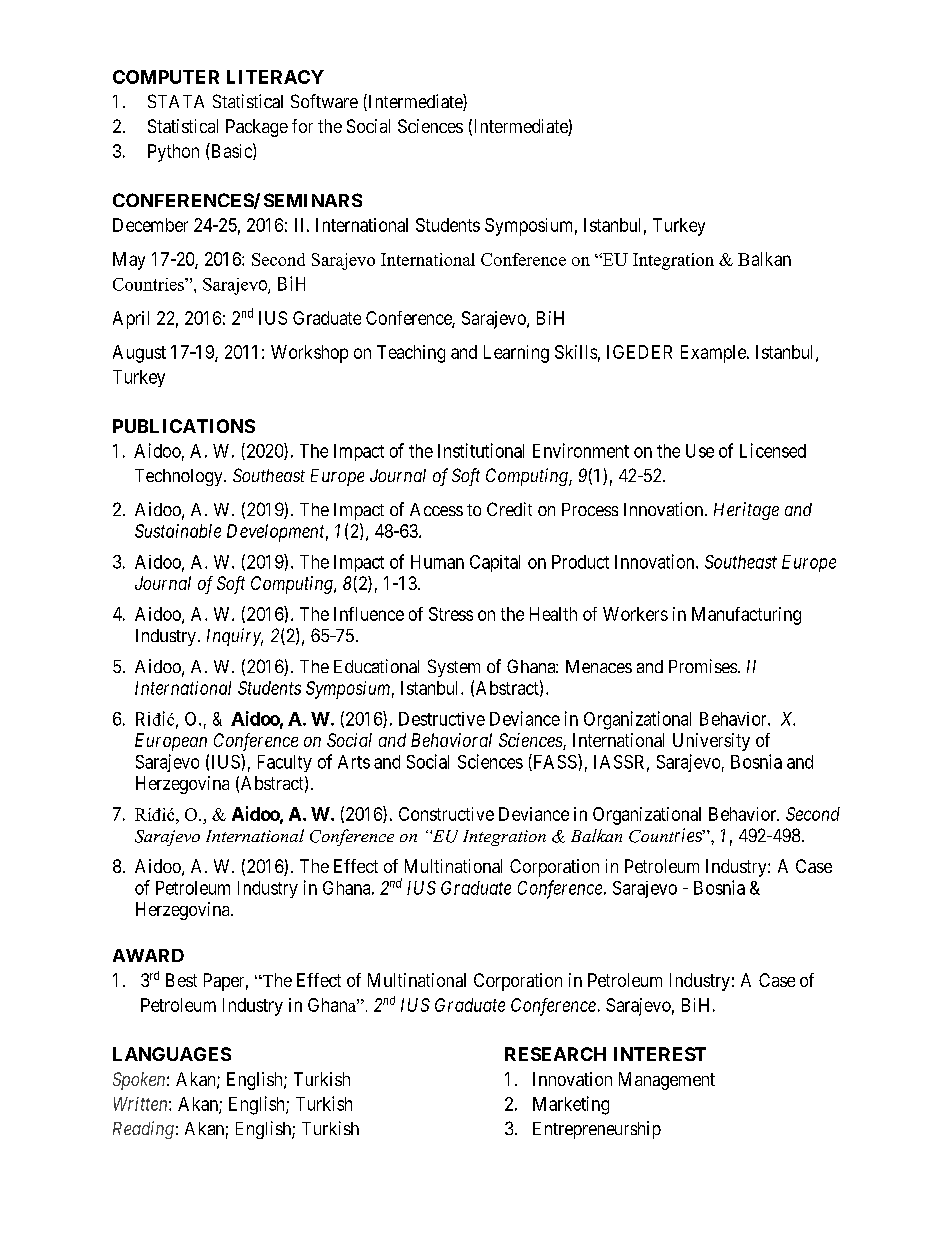 The width and height of the page is (952, 1233). I want to click on PUBLICATIONS, so click(184, 426).
